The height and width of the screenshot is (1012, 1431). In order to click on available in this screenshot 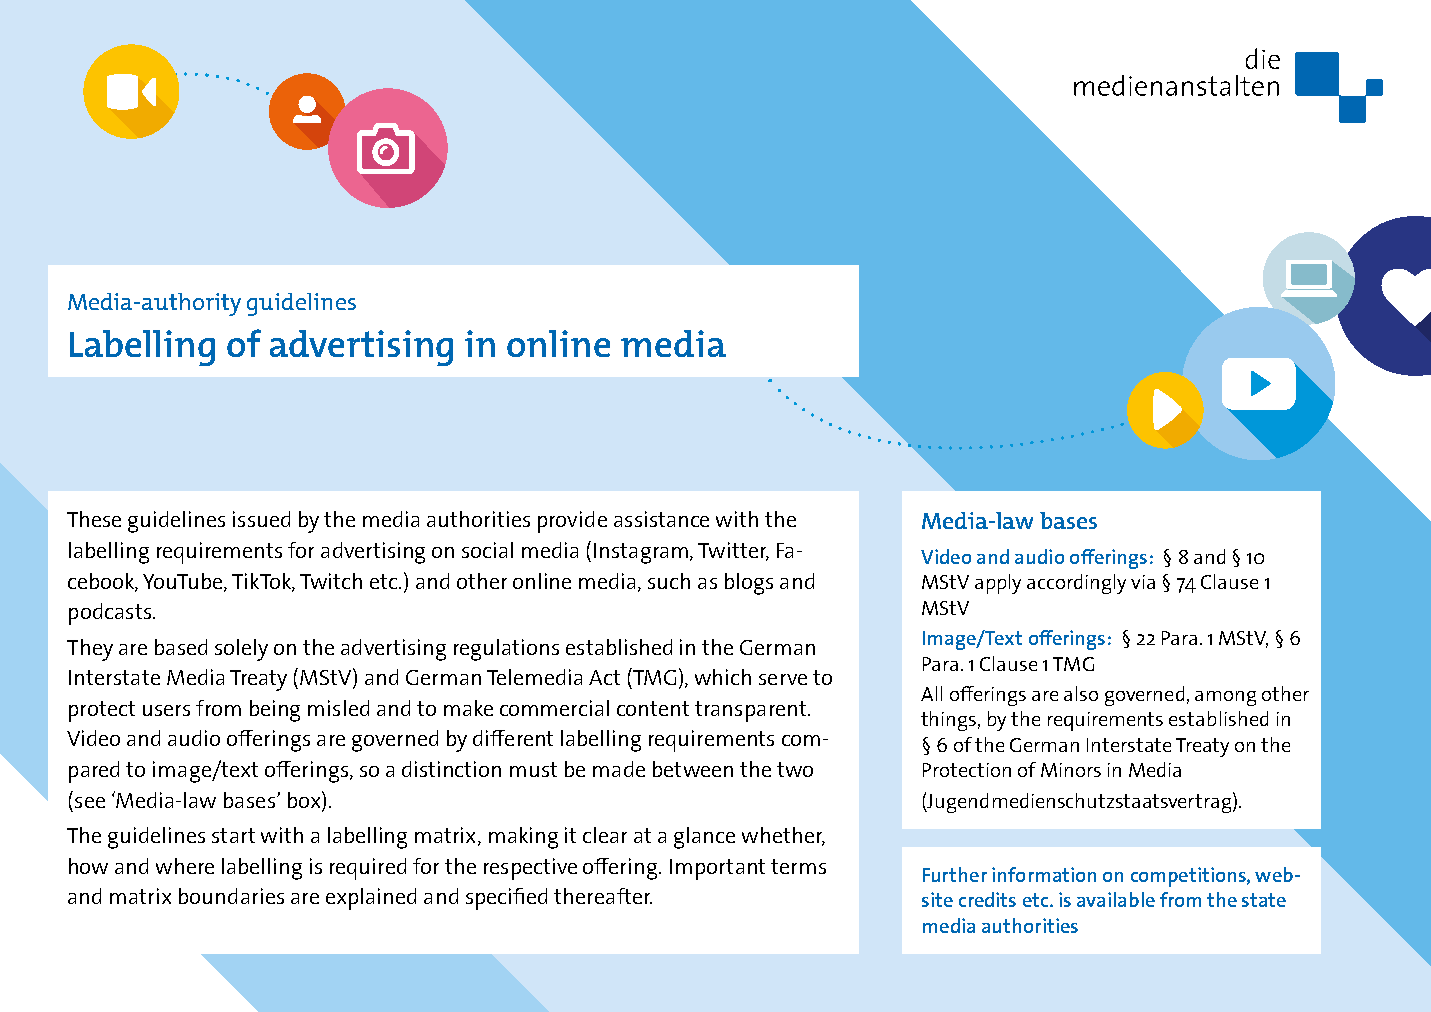, I will do `click(1116, 899)`.
